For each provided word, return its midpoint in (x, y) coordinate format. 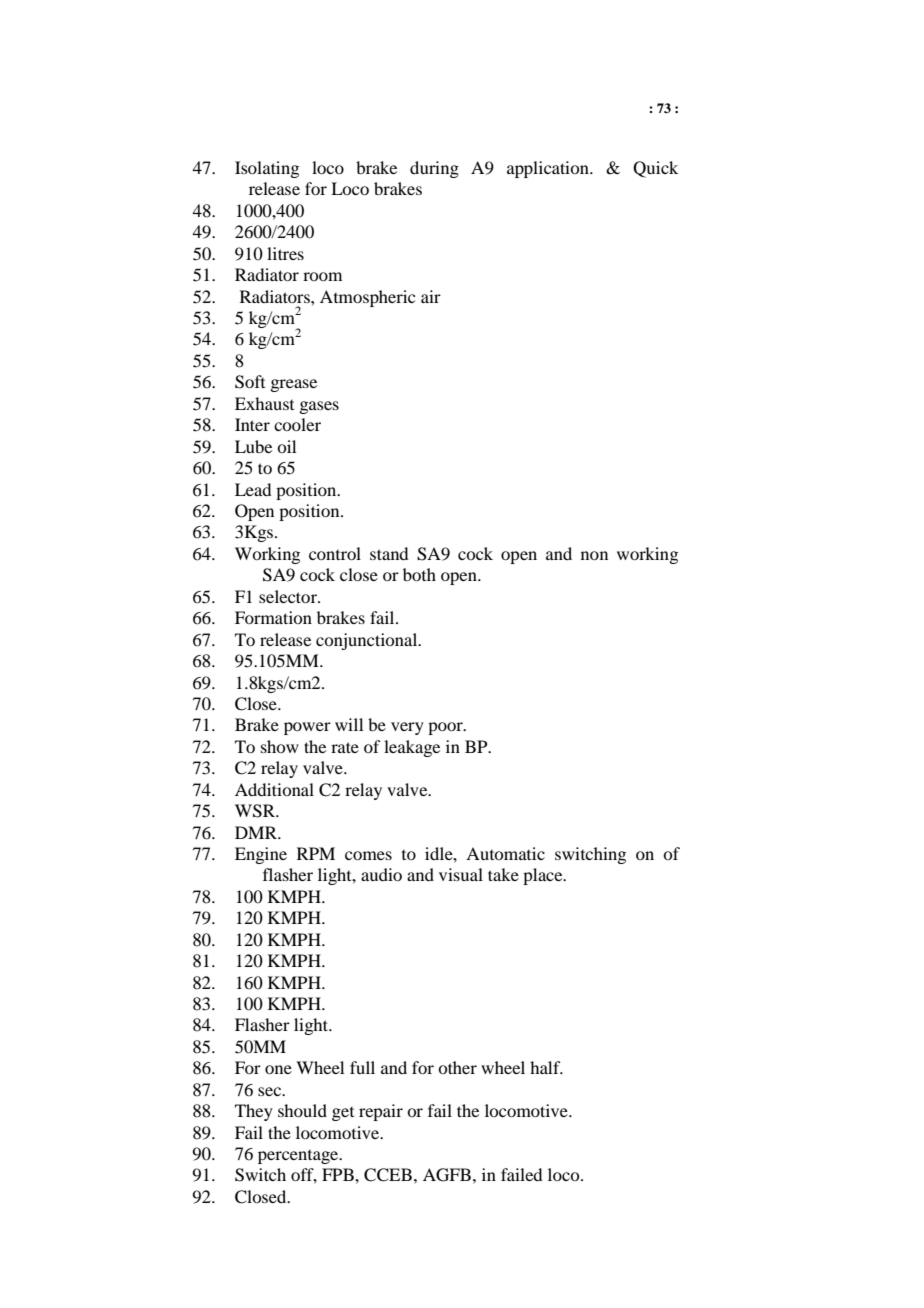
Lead (253, 489)
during (434, 169)
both (419, 574)
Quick (655, 169)
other (457, 1067)
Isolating (267, 169)
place (544, 876)
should (302, 1110)
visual (461, 874)
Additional (274, 789)
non (594, 555)
